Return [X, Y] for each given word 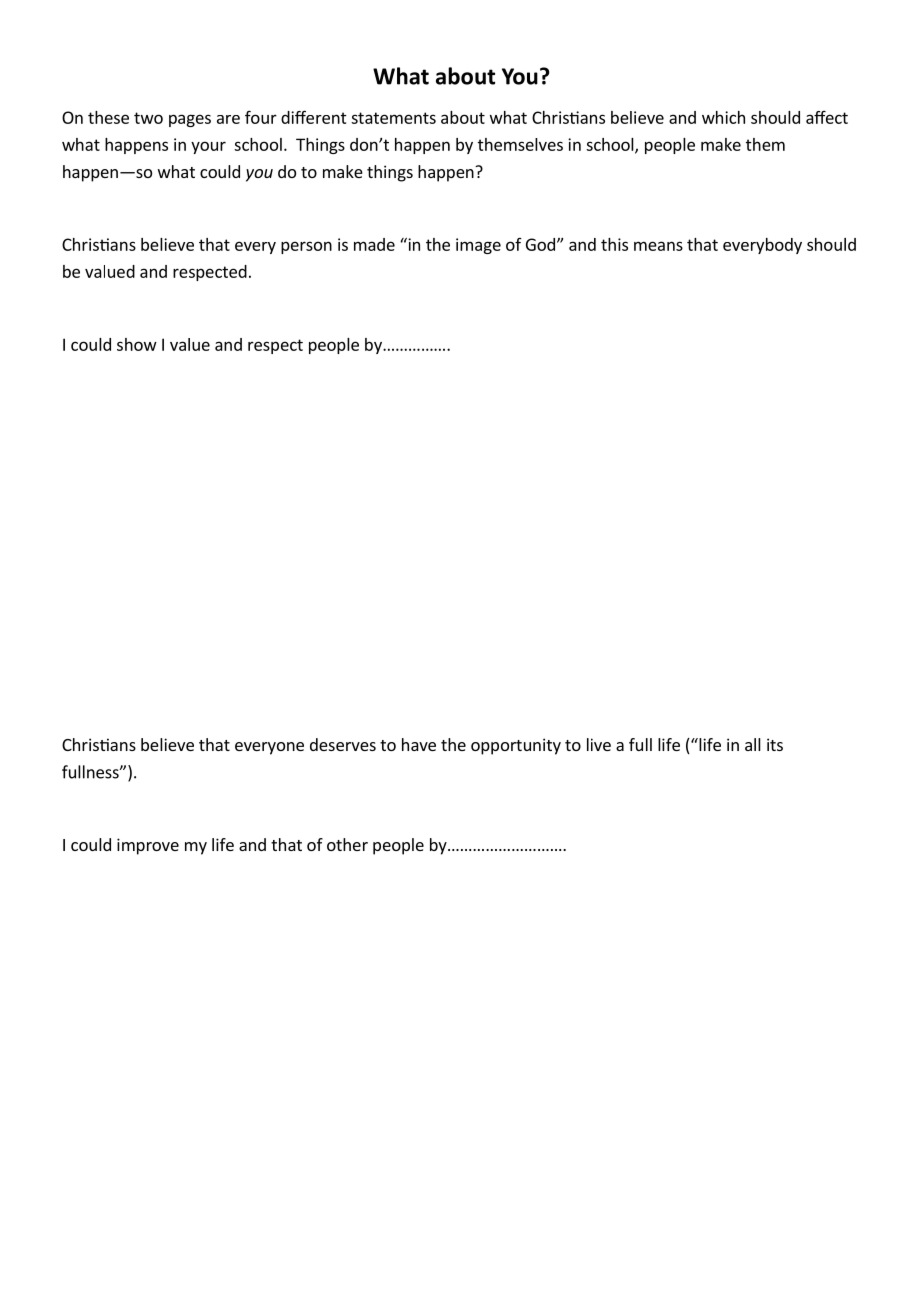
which [723, 117]
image [478, 246]
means [658, 246]
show [137, 344]
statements [393, 118]
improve [148, 846]
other [347, 844]
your [208, 147]
